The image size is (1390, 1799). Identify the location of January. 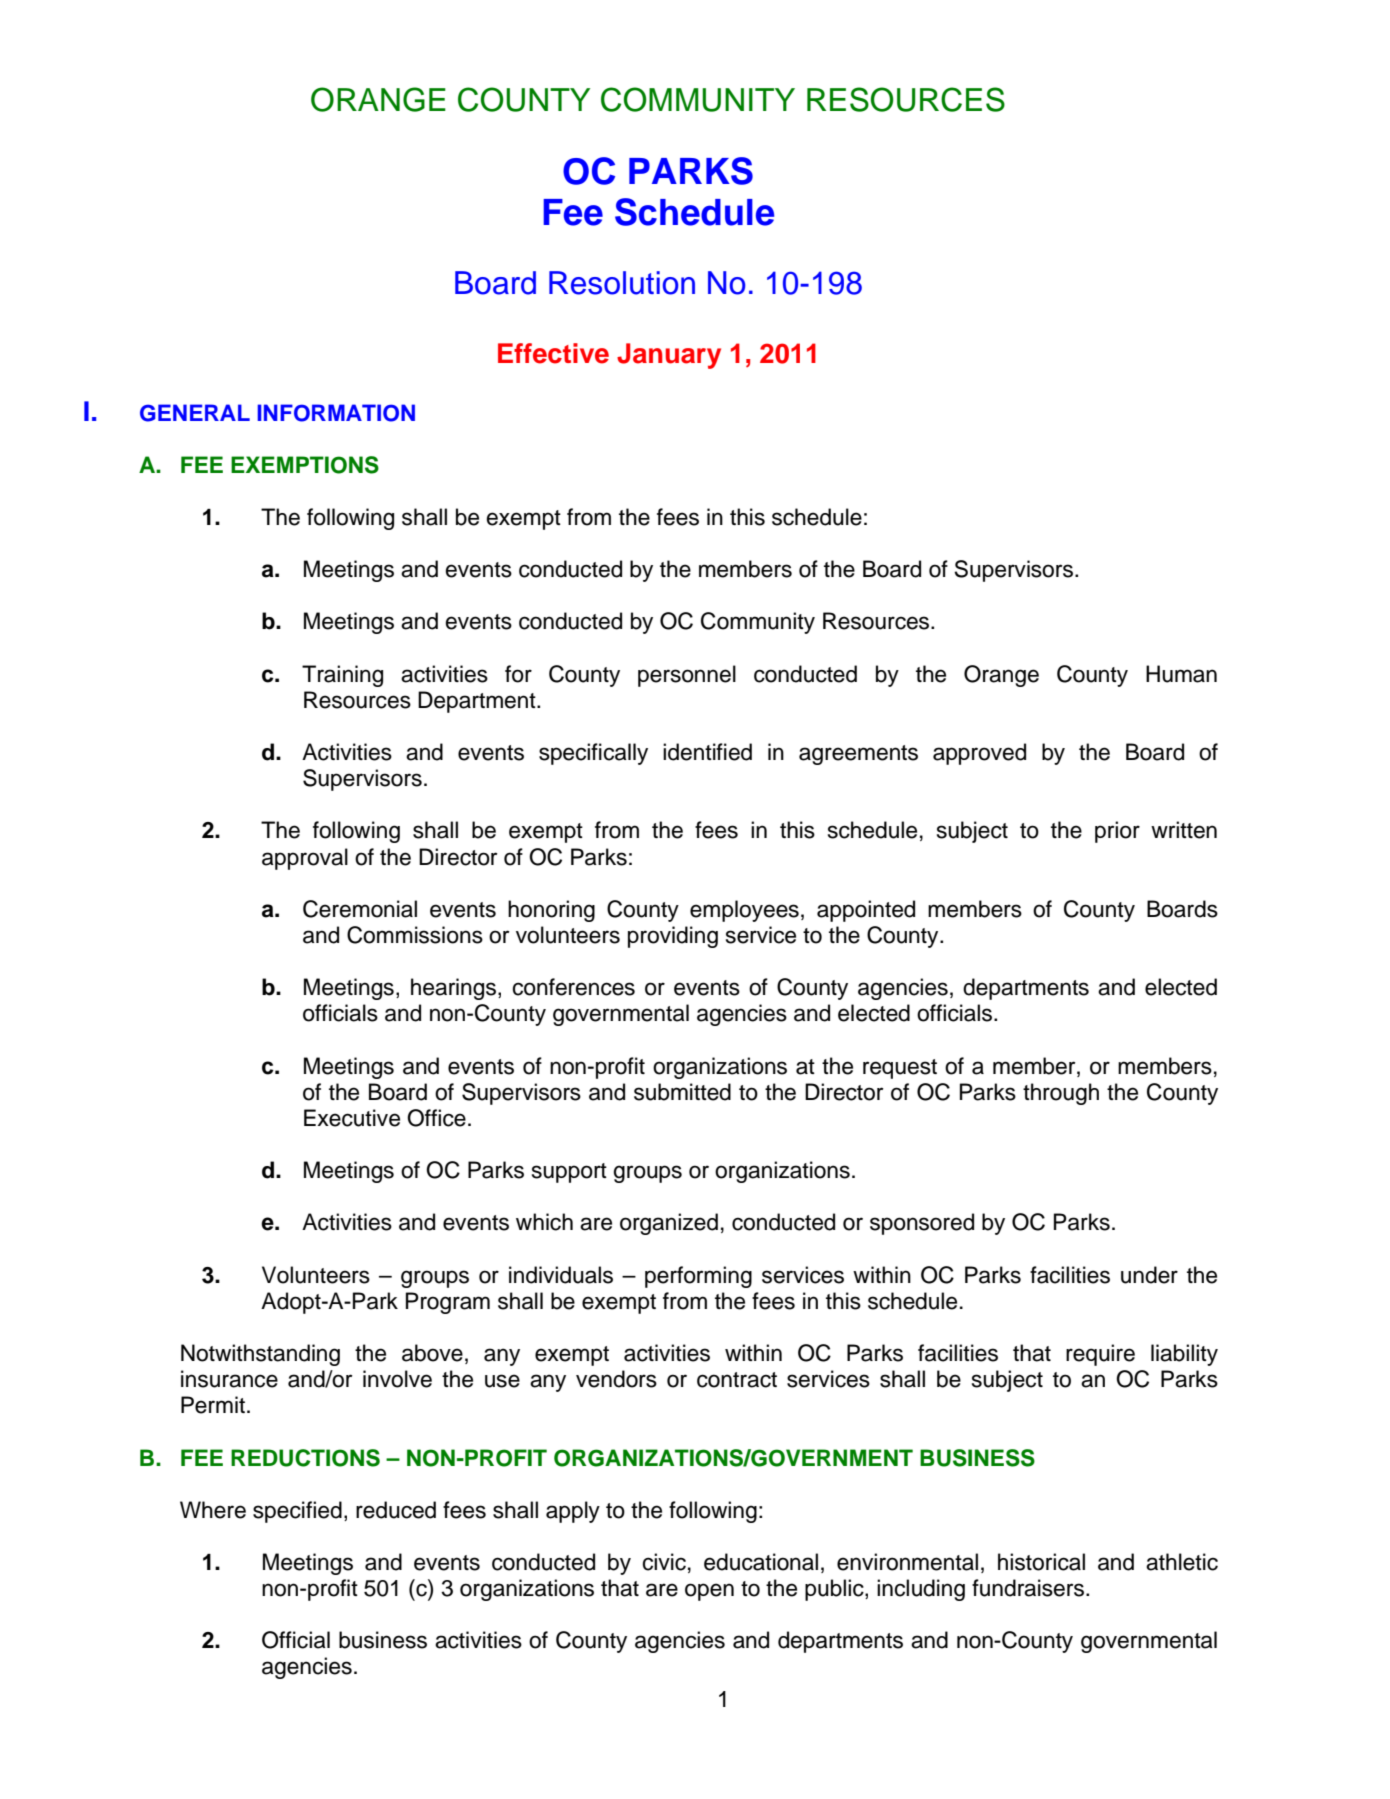
(669, 356).
